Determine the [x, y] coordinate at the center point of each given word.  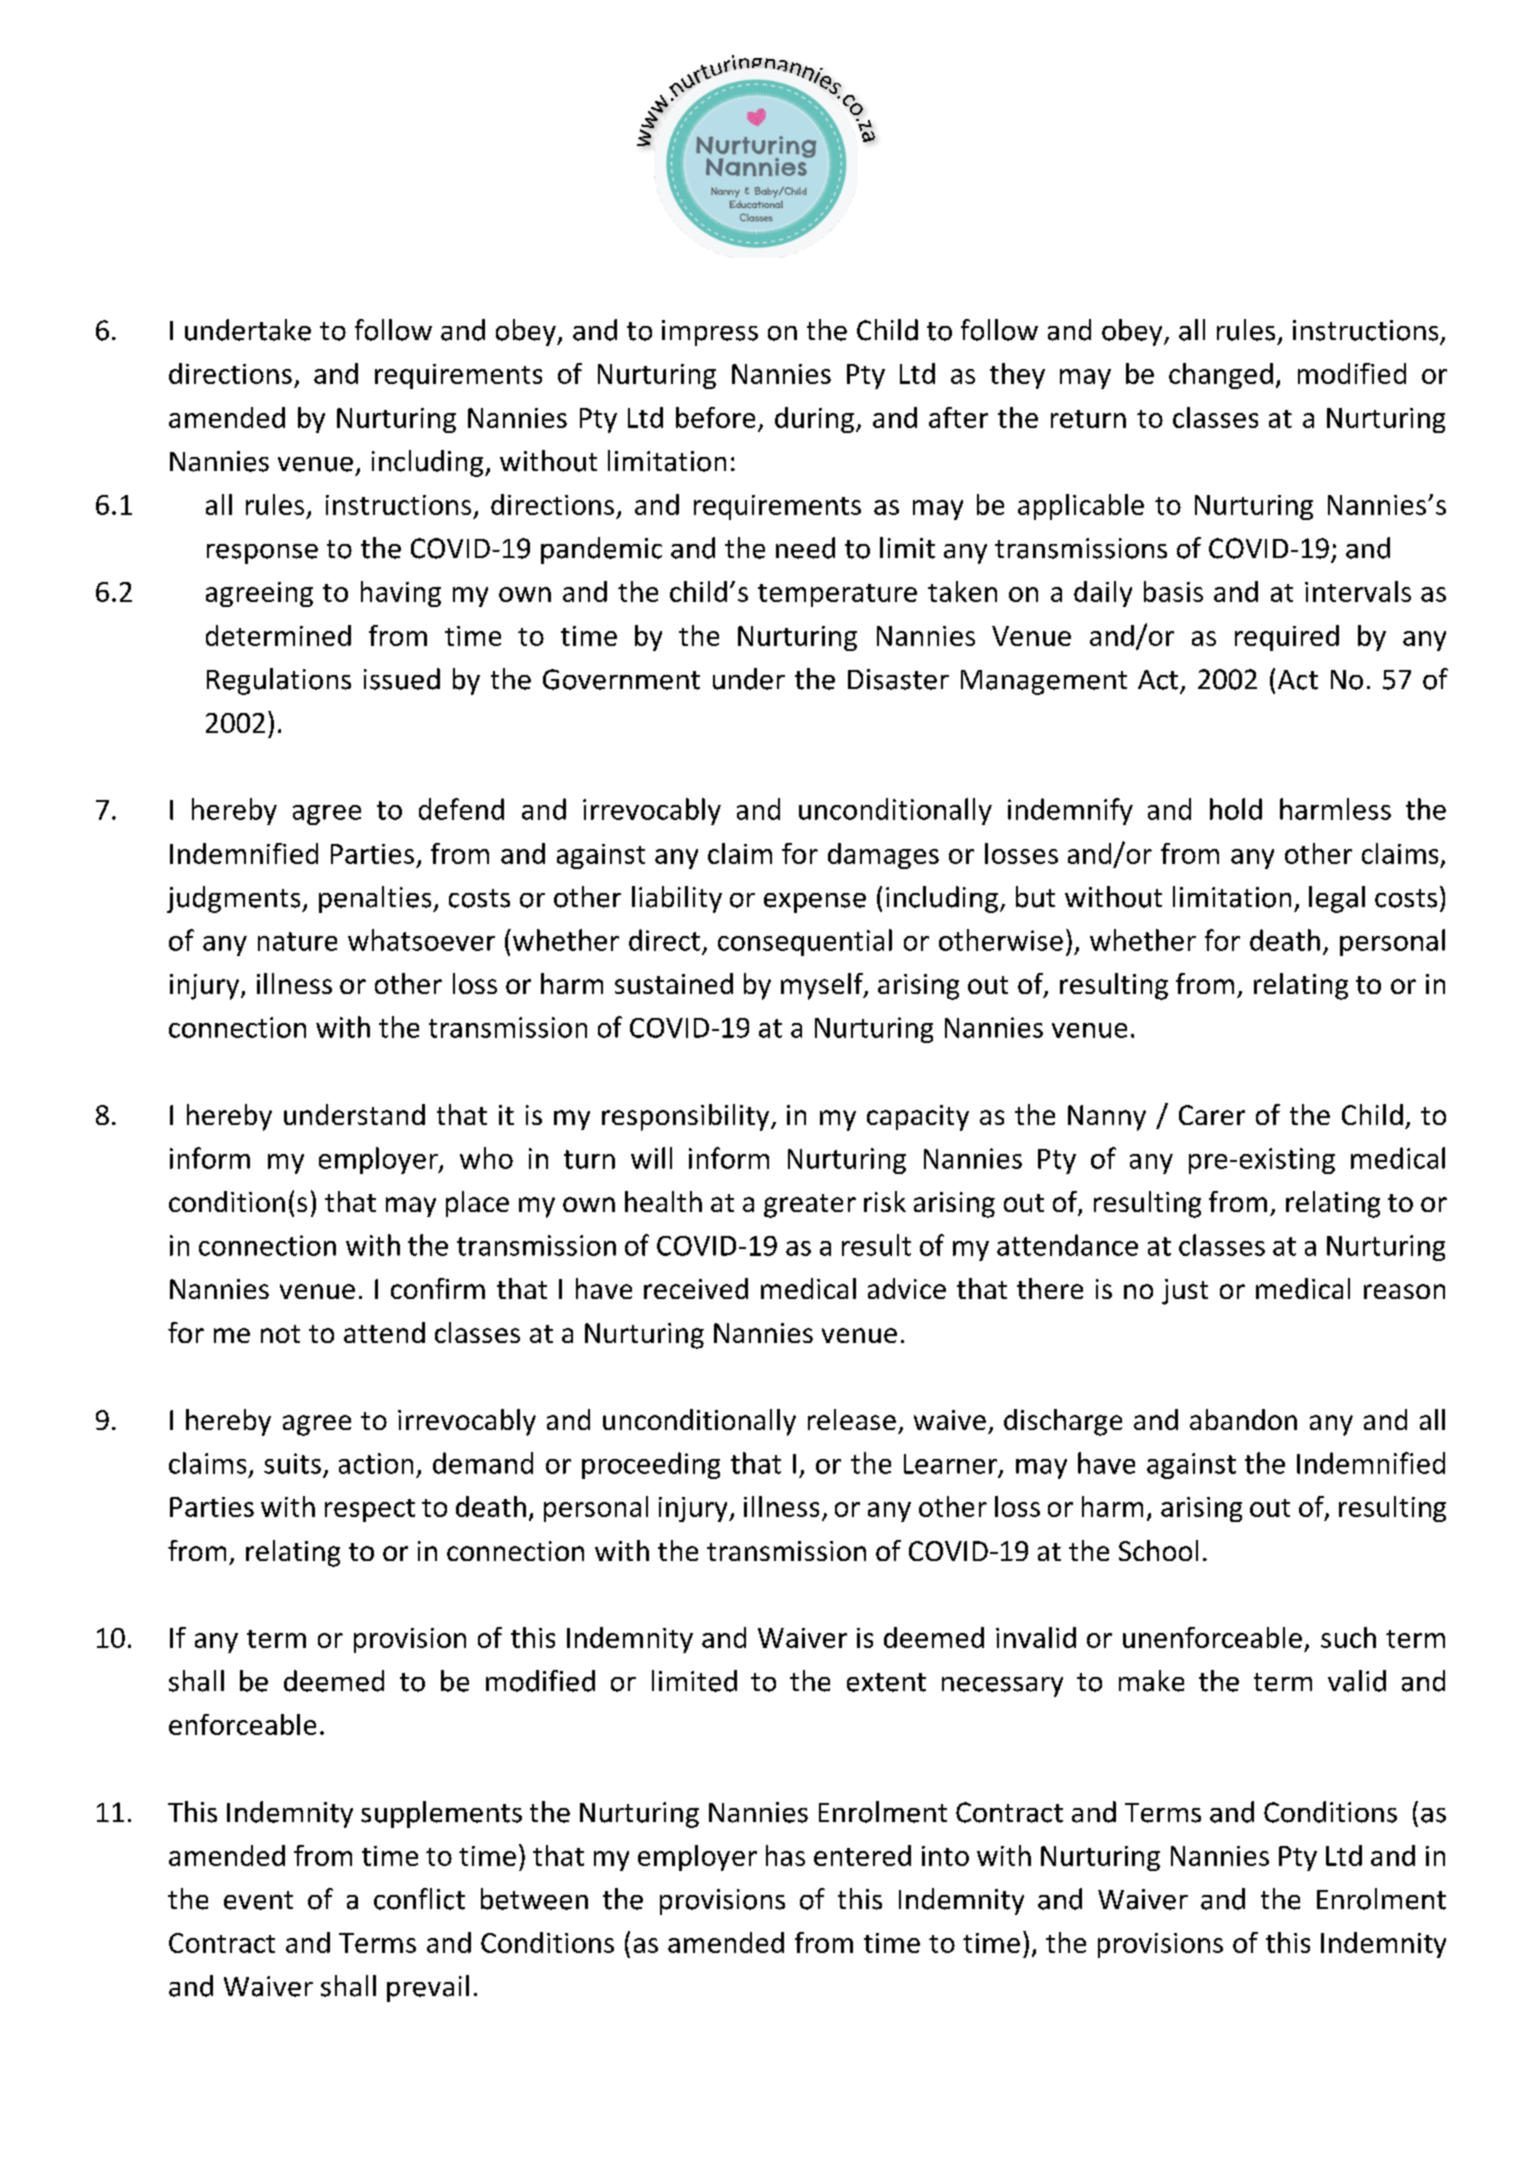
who [486, 1158]
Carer [1212, 1115]
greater [810, 1206]
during [814, 420]
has [785, 1855]
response [262, 554]
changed [1221, 376]
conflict [419, 1899]
